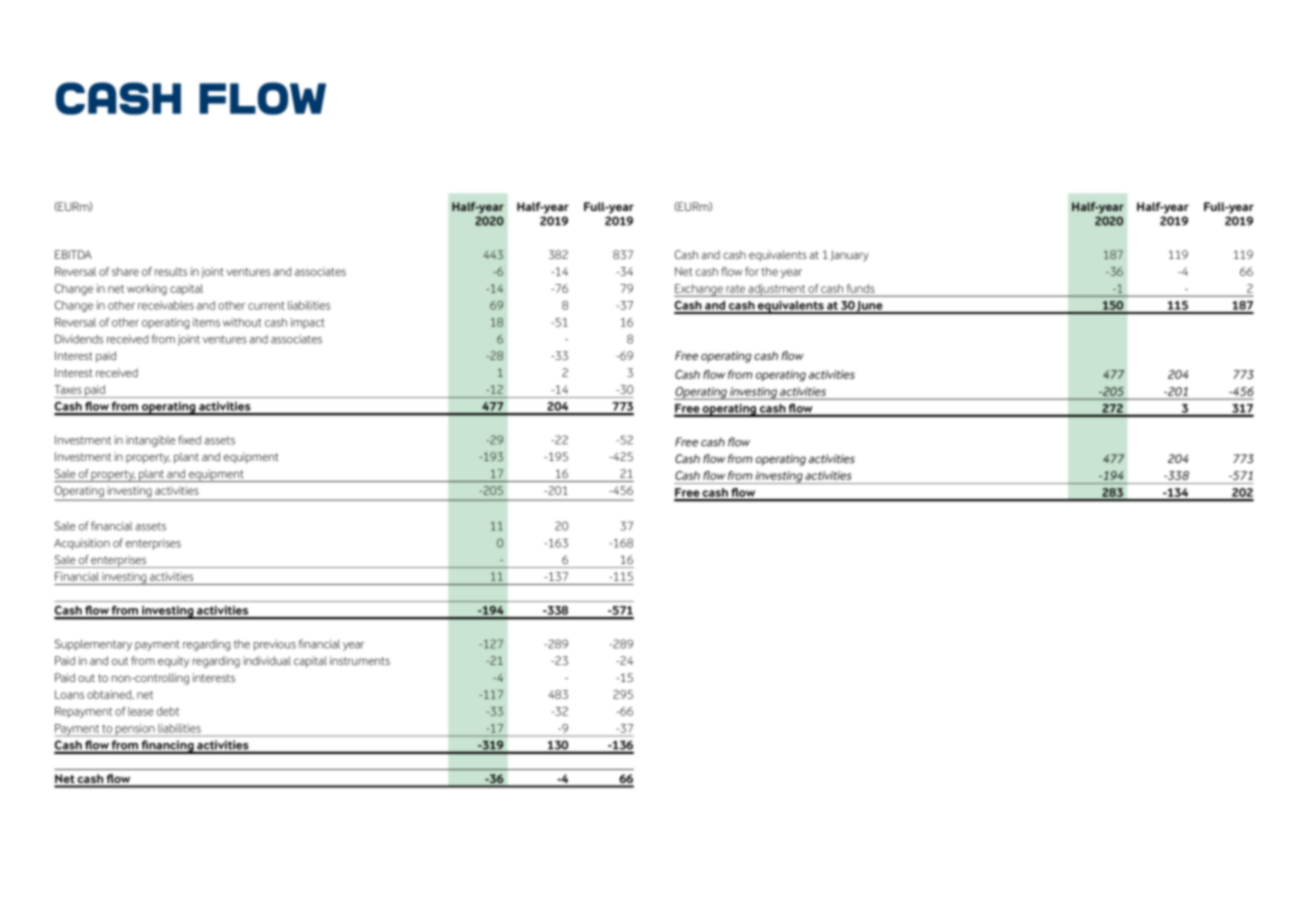 Image resolution: width=1308 pixels, height=924 pixels. I want to click on results, so click(171, 271).
